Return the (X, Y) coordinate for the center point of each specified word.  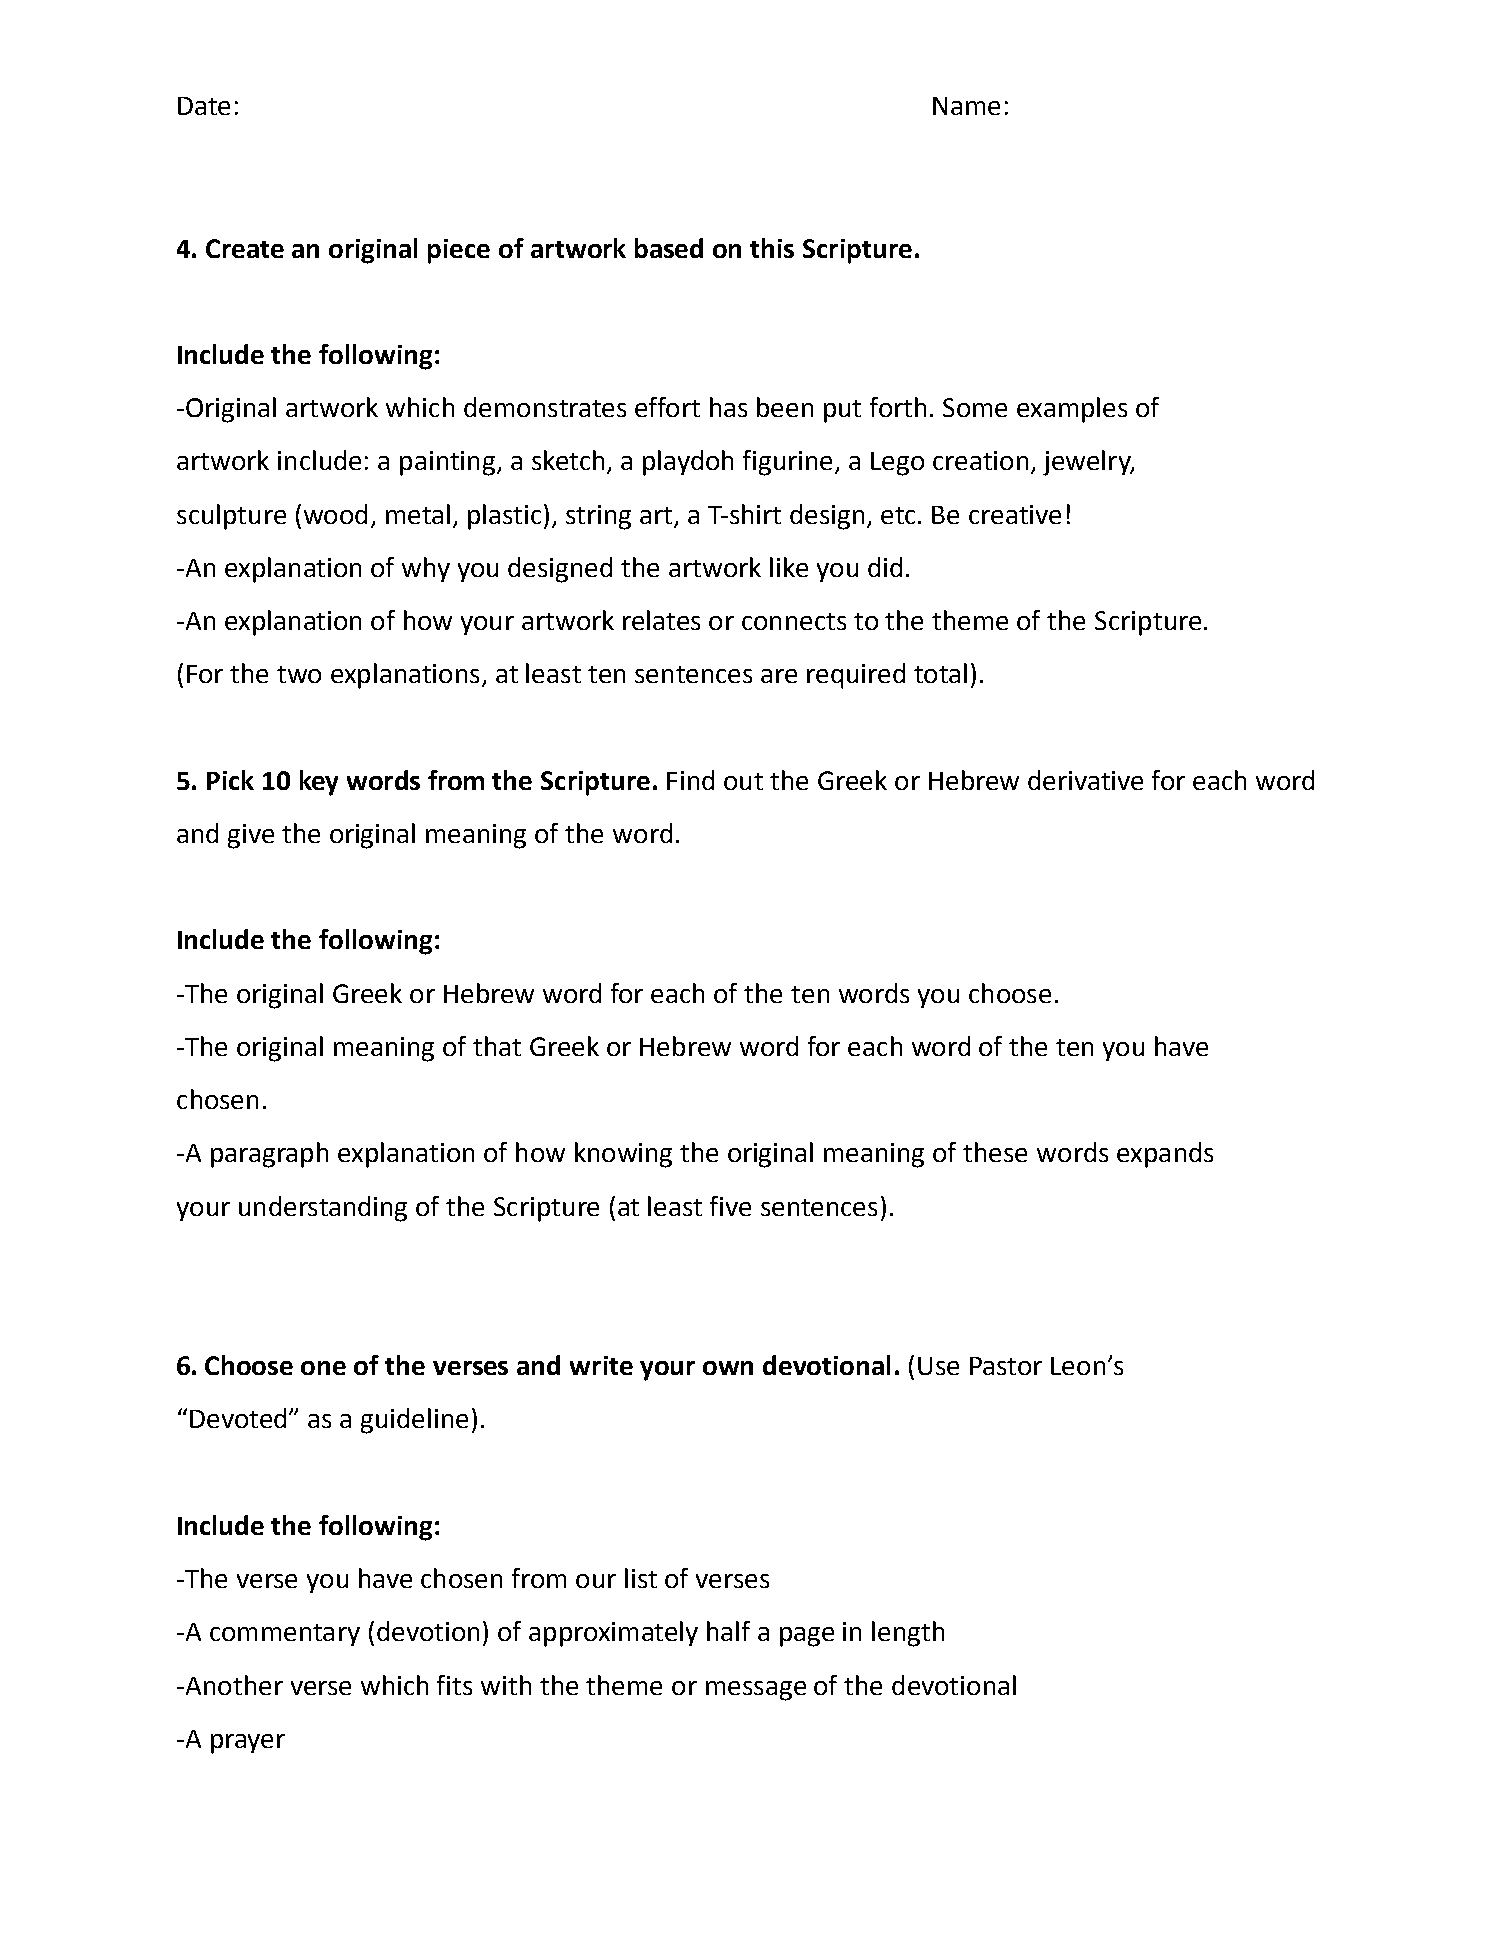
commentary (285, 1635)
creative (1015, 514)
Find (690, 780)
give (251, 836)
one (323, 1368)
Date (204, 106)
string (598, 517)
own (728, 1368)
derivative (1085, 780)
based (669, 248)
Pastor (1006, 1366)
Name (966, 106)
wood (335, 514)
